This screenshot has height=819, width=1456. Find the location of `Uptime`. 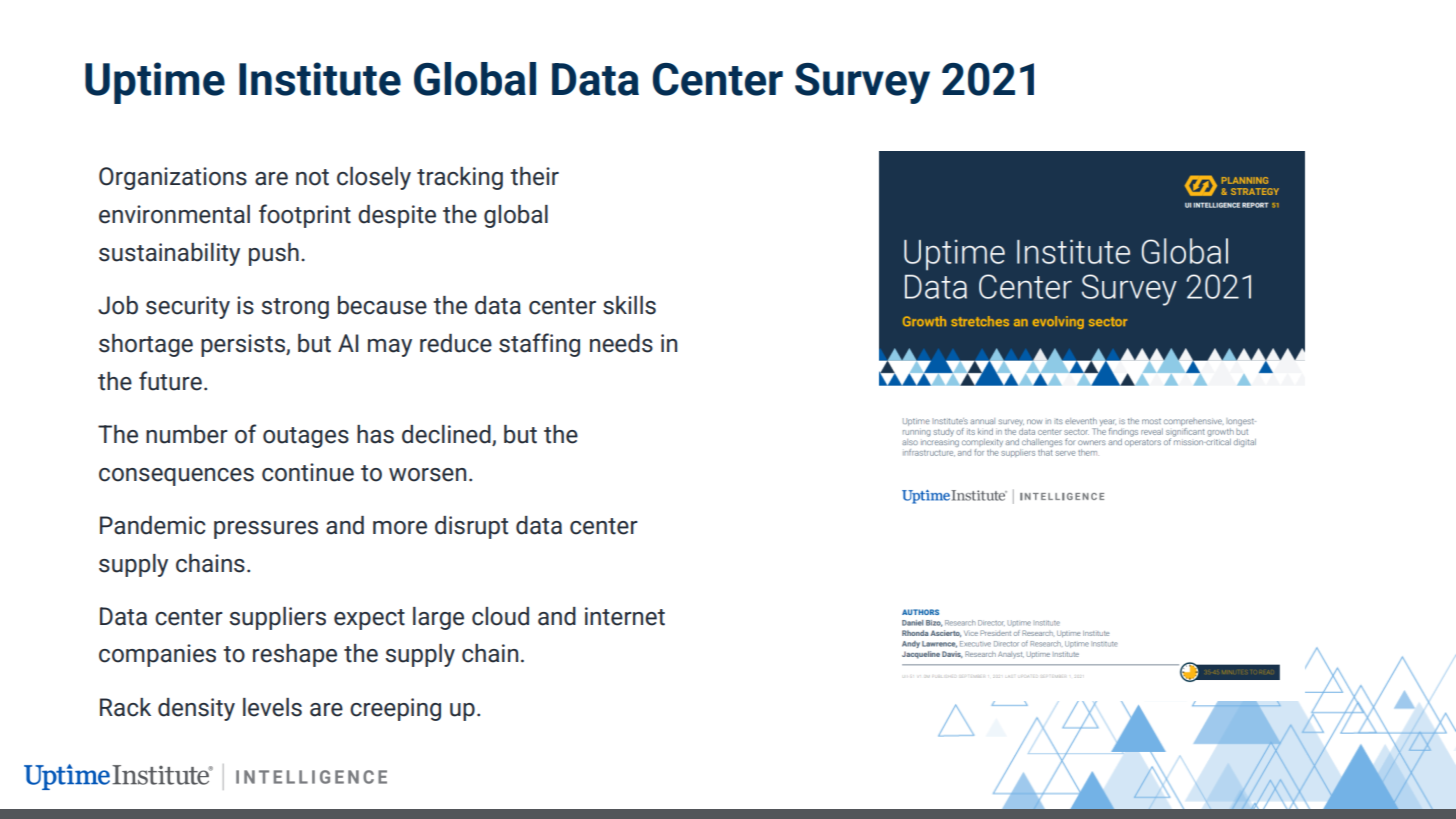

Uptime is located at coordinates (155, 83).
